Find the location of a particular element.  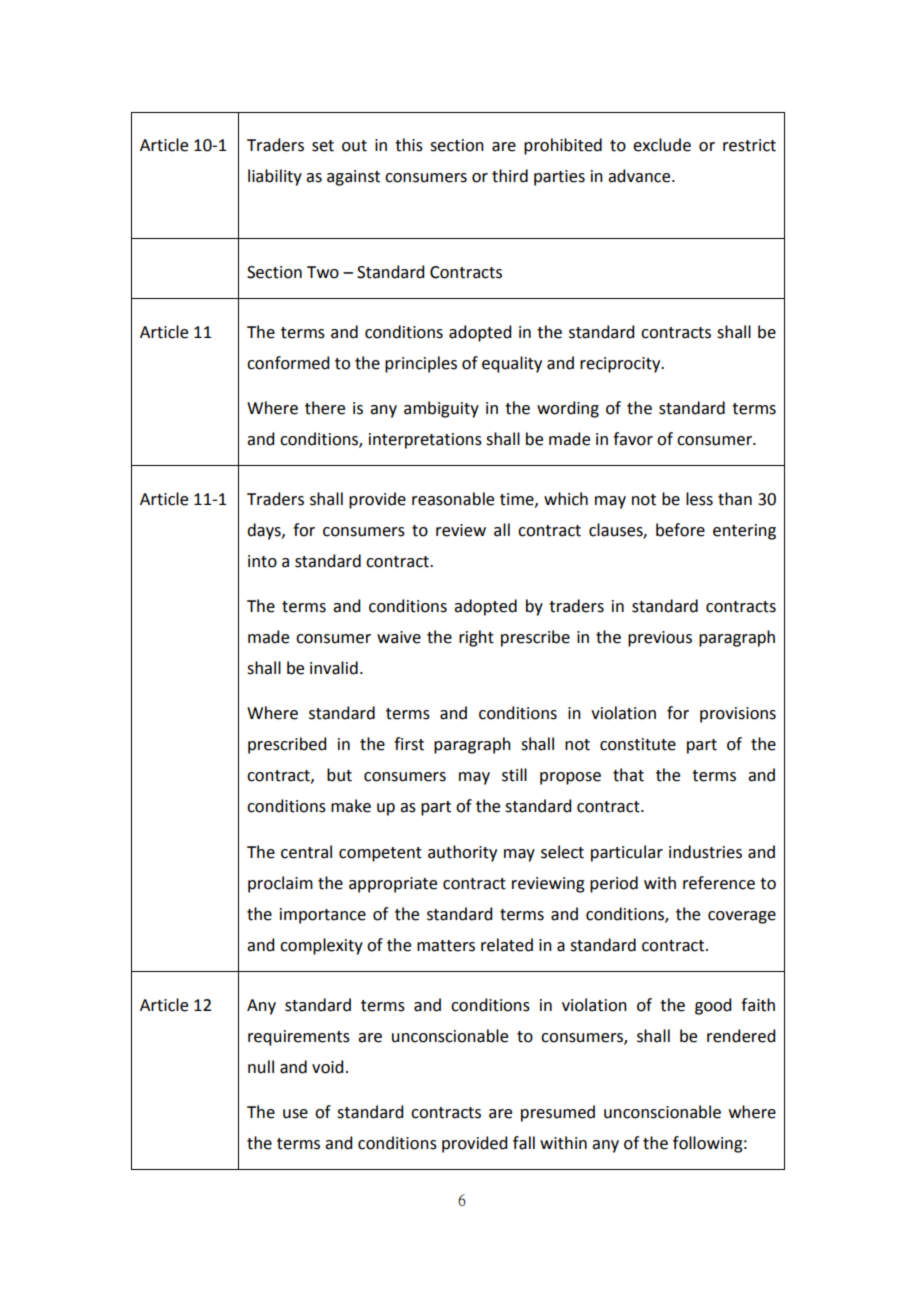

fall is located at coordinates (524, 1143).
